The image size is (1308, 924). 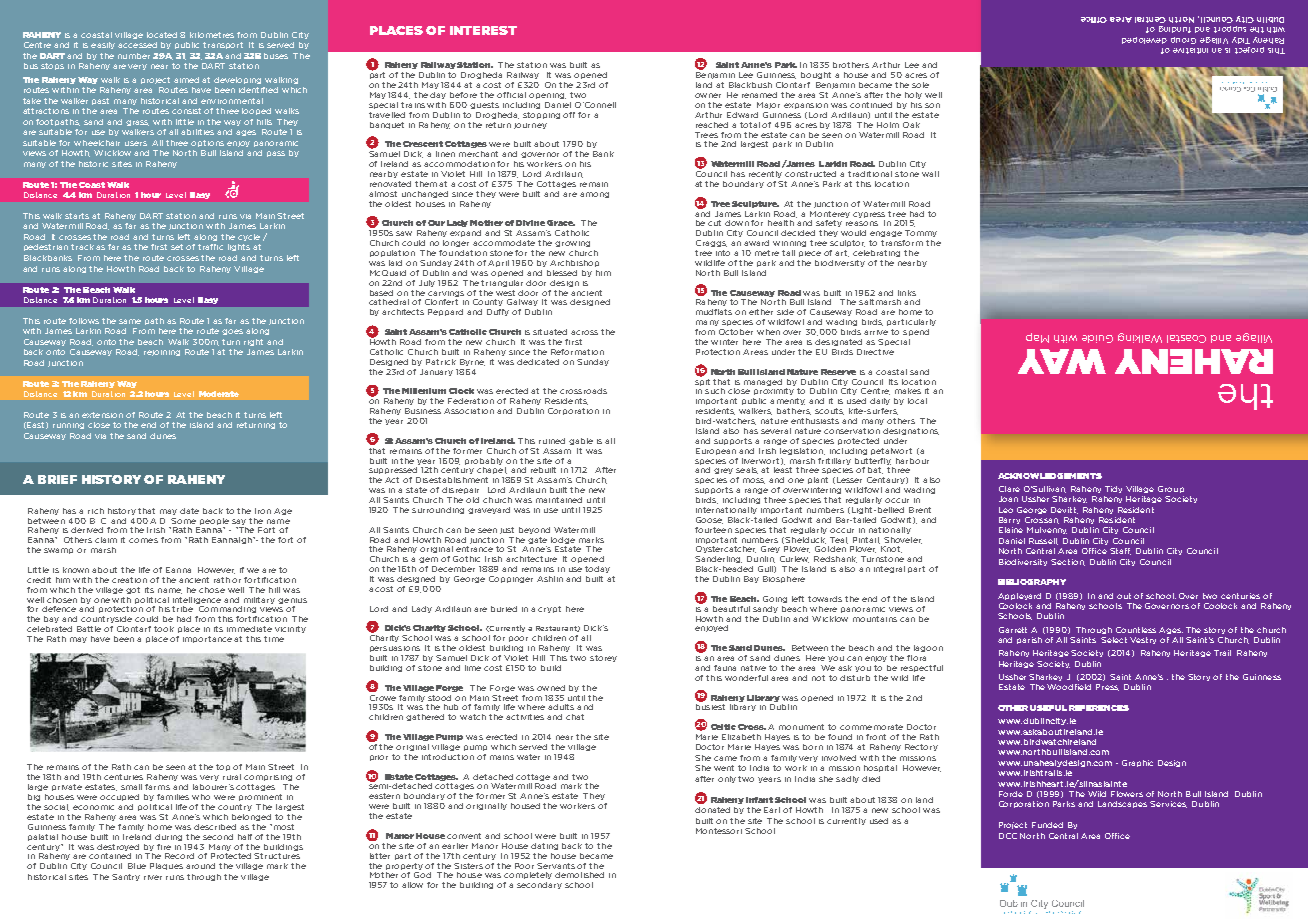 I want to click on Record, so click(x=179, y=856).
